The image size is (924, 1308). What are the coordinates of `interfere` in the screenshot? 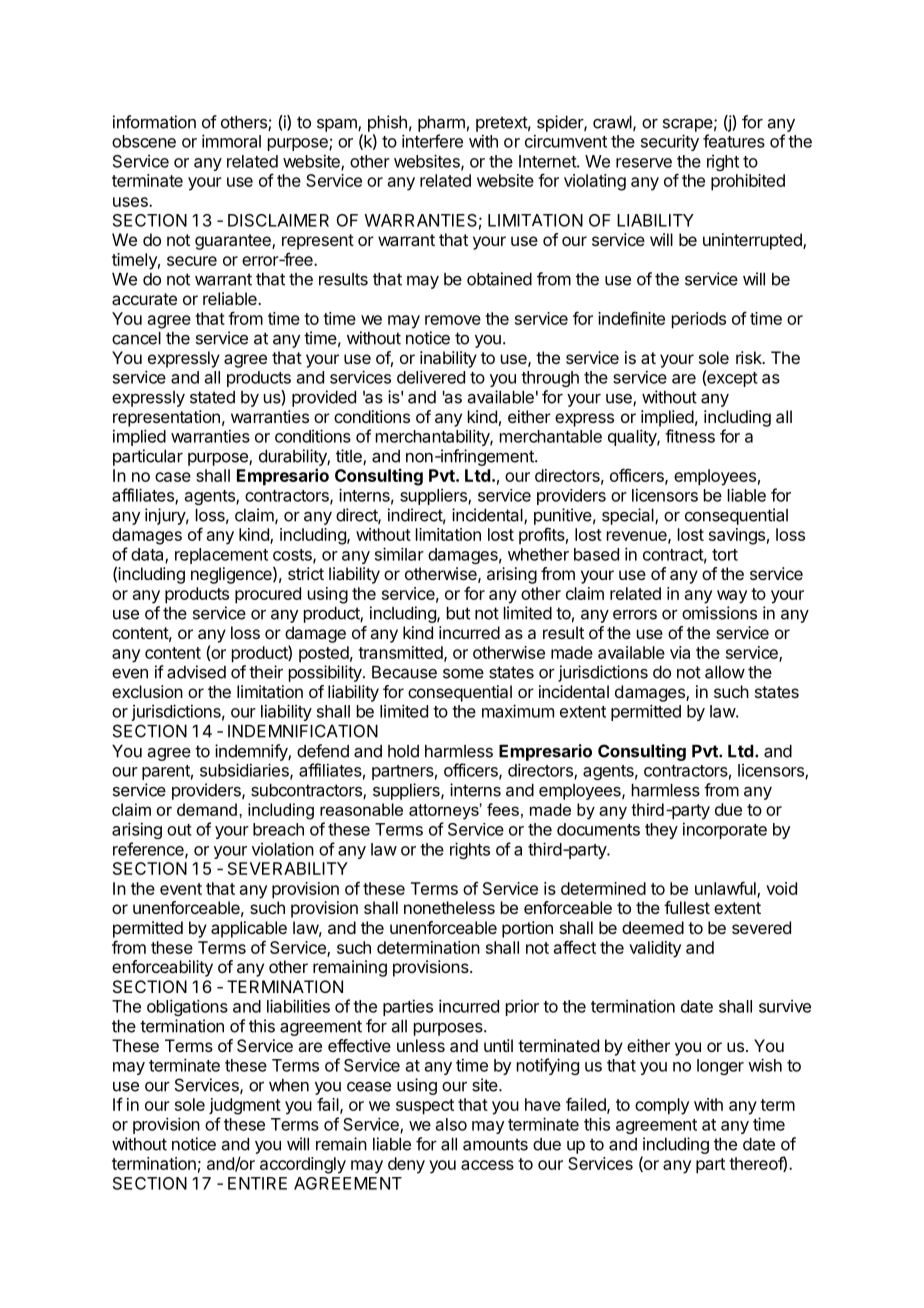 It's located at (432, 141).
